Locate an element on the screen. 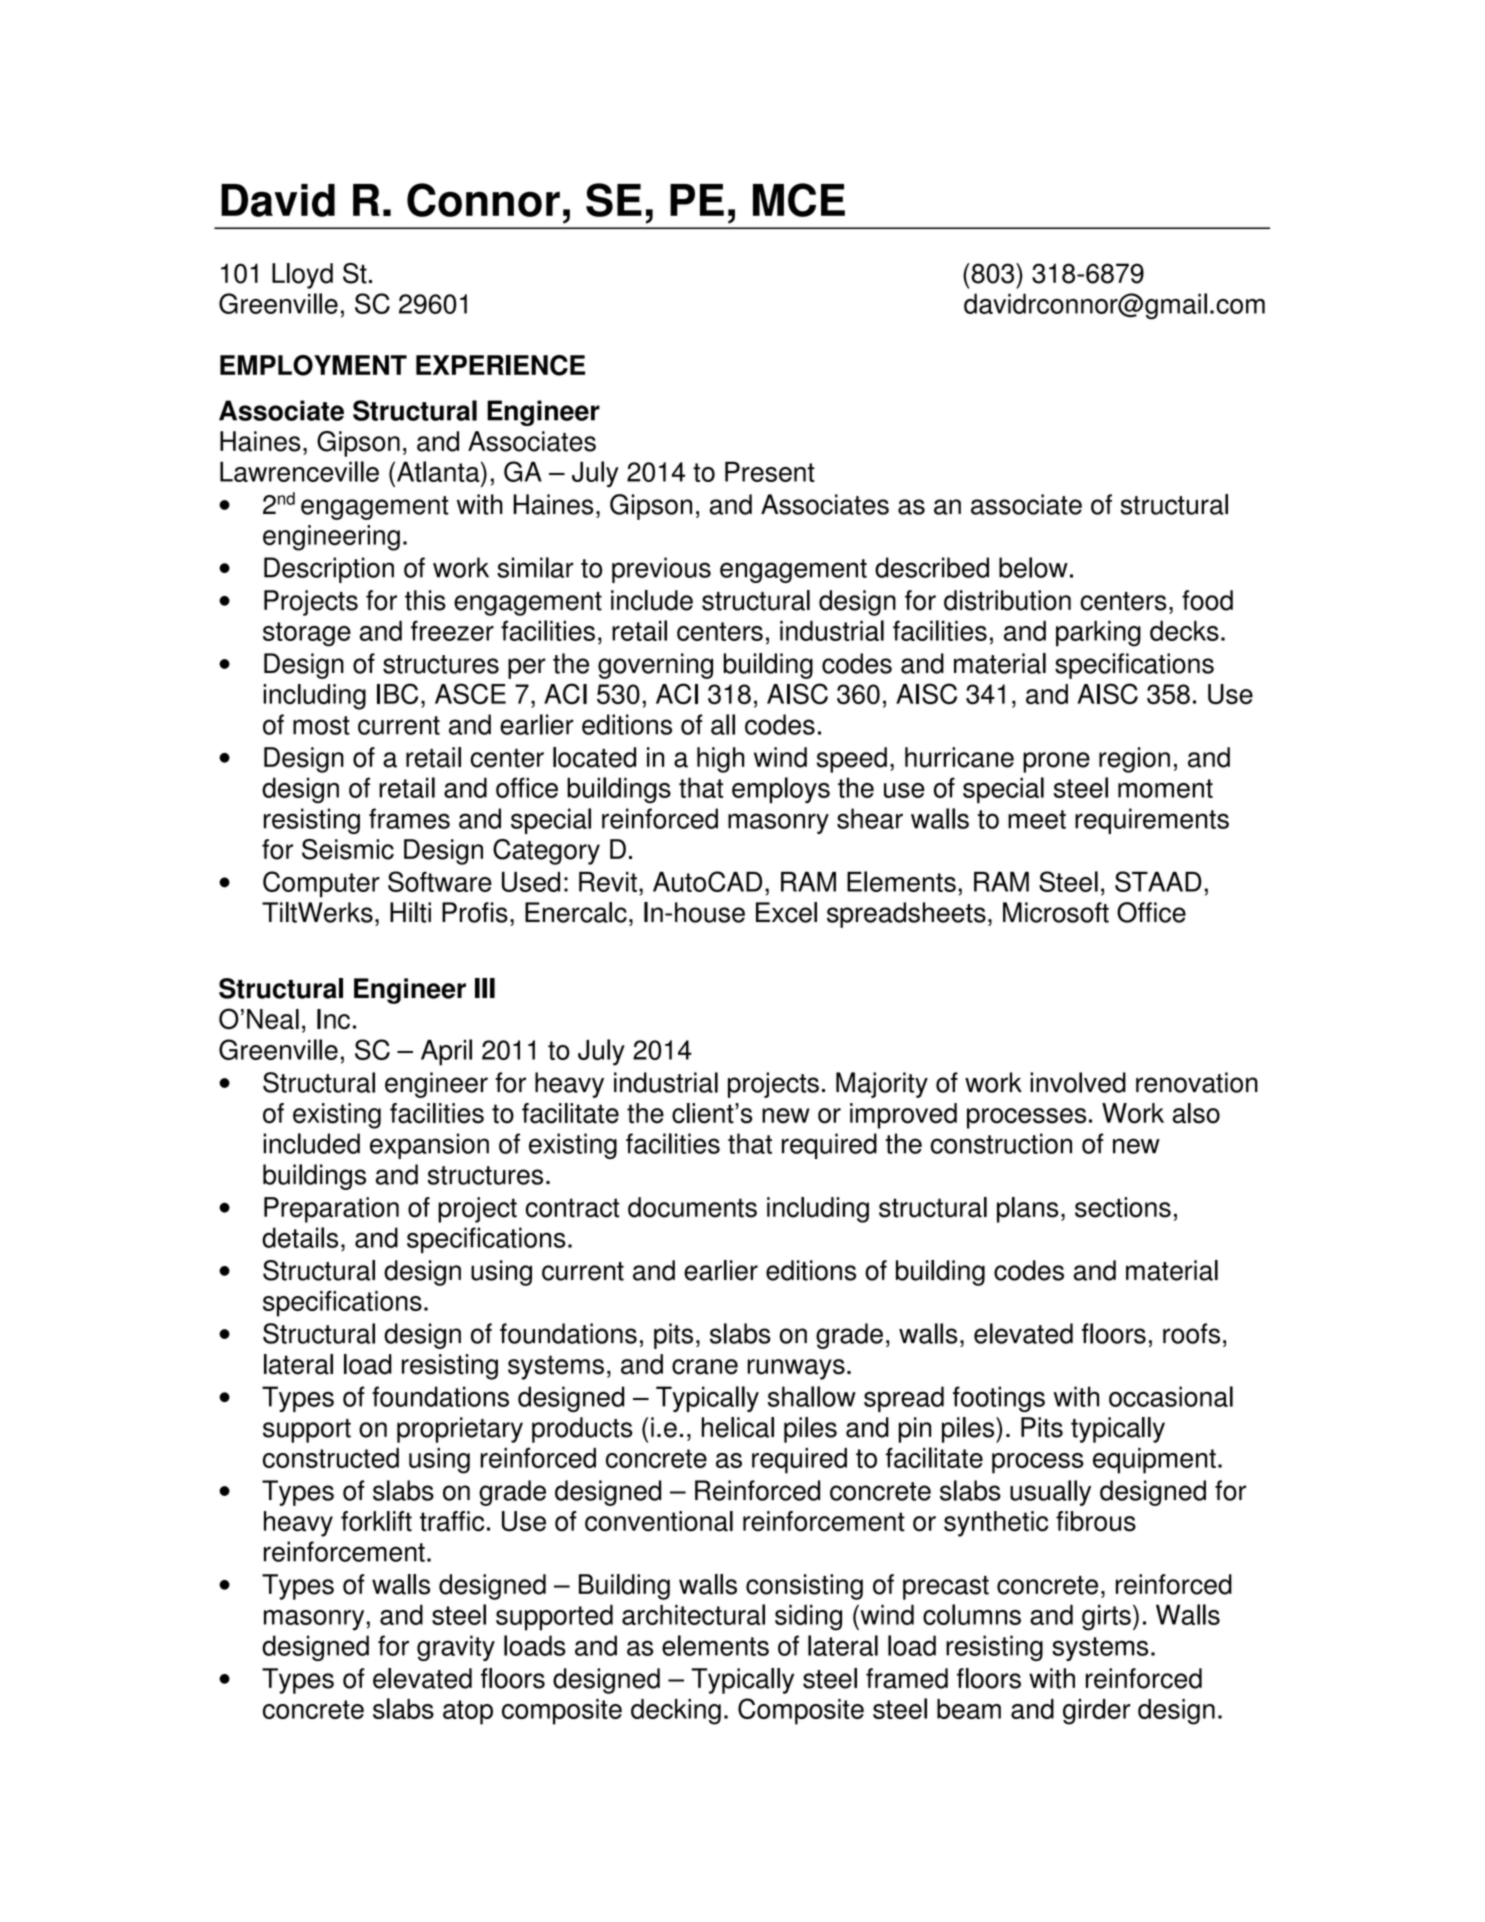 Image resolution: width=1485 pixels, height=1922 pixels. III is located at coordinates (485, 988).
